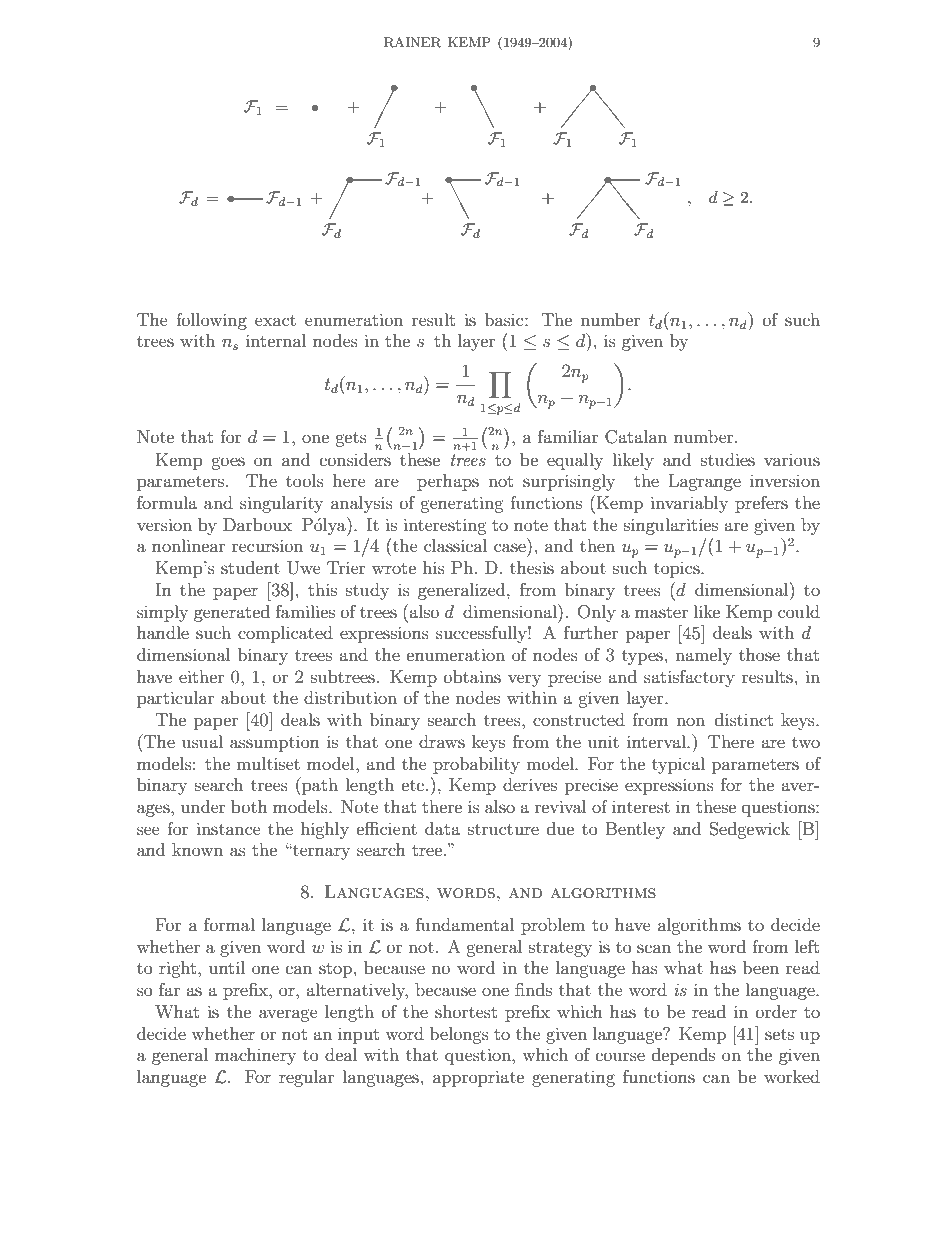 The height and width of the screenshot is (1233, 952). I want to click on machinery, so click(255, 1056).
